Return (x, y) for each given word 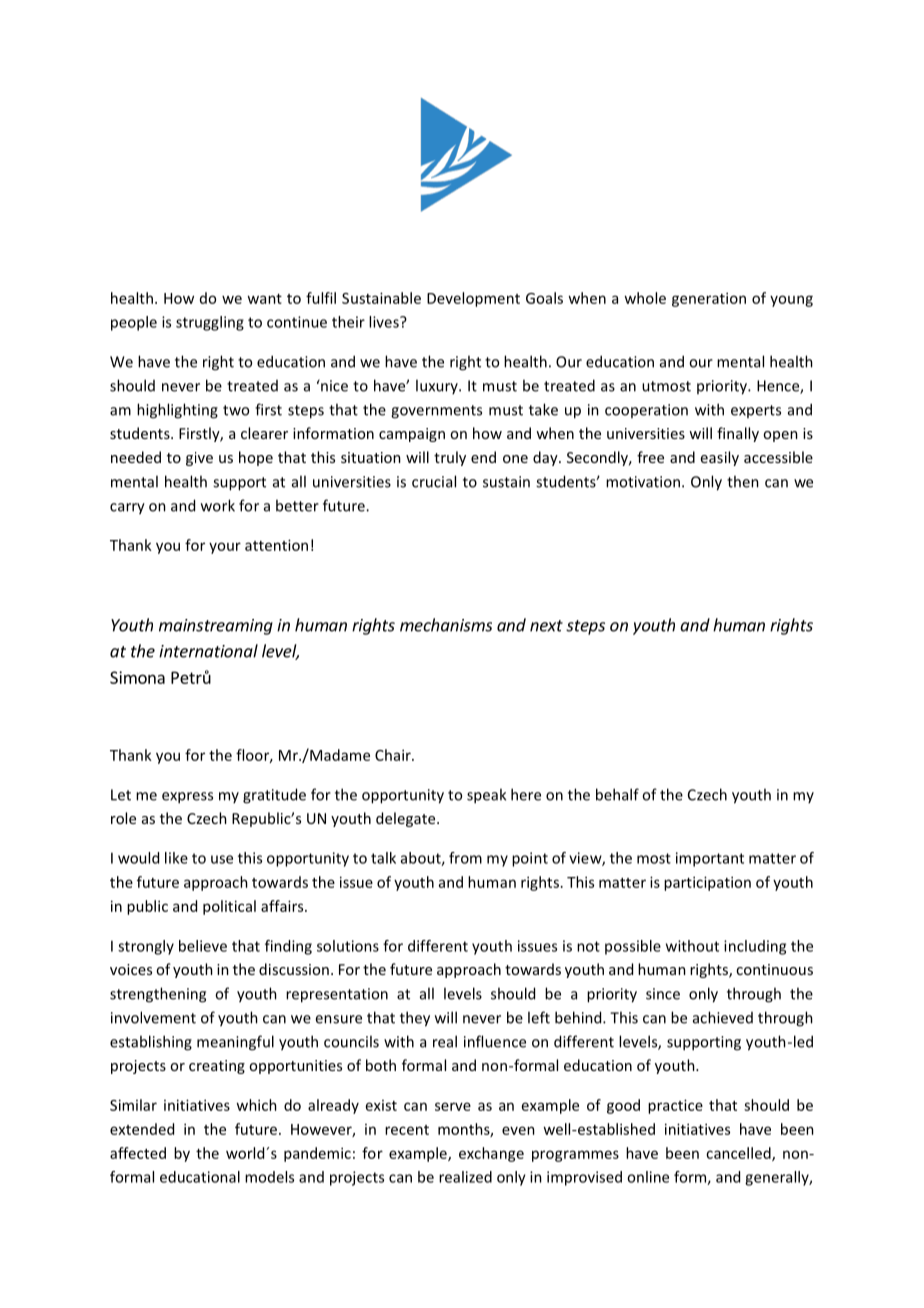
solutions (348, 946)
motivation (643, 482)
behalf (617, 794)
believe (203, 946)
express (187, 798)
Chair (394, 755)
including (755, 947)
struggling (210, 323)
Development (473, 299)
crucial (434, 481)
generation (709, 299)
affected (138, 1153)
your (225, 548)
